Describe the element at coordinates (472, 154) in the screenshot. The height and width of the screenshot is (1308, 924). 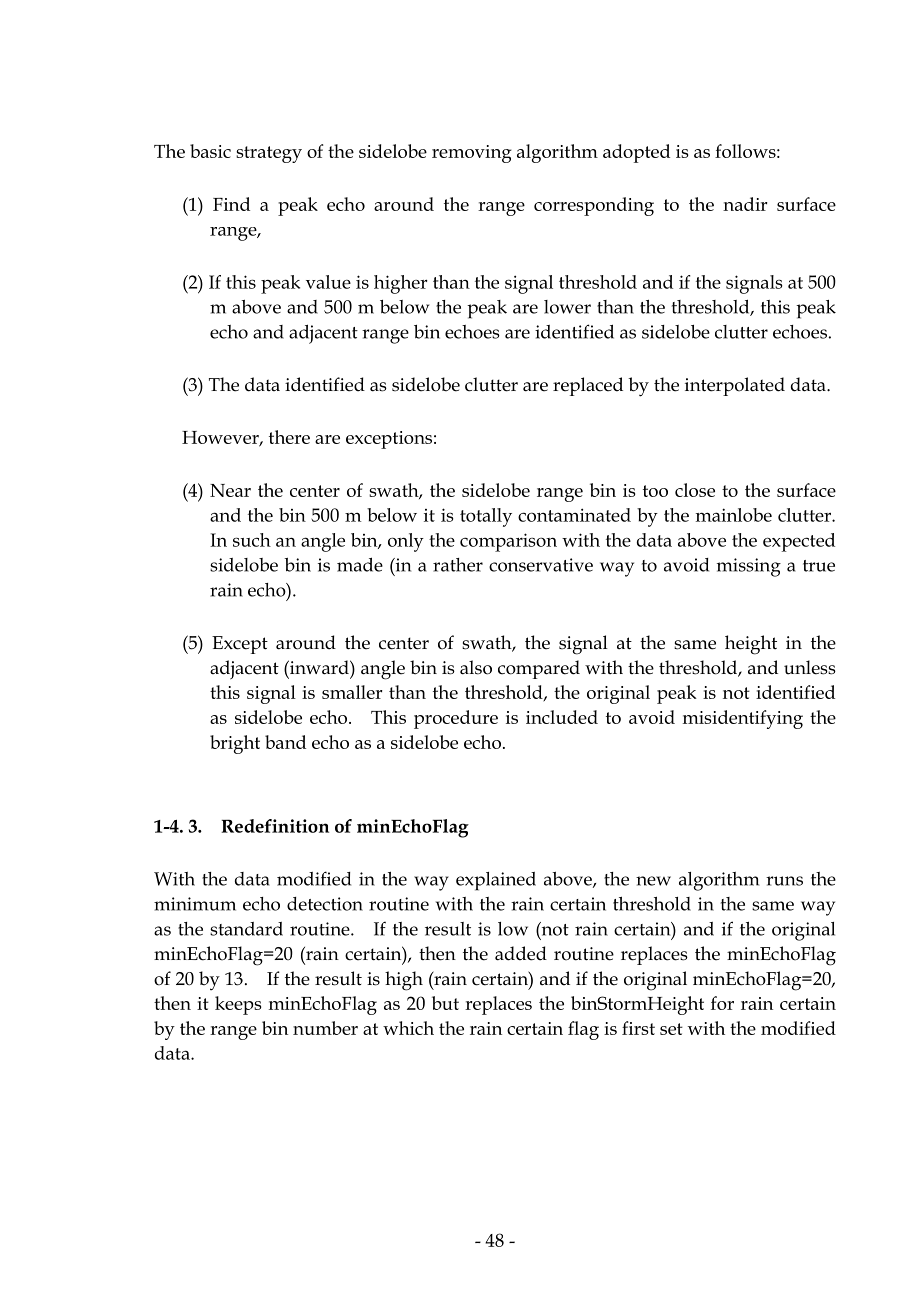
I see `removing` at that location.
